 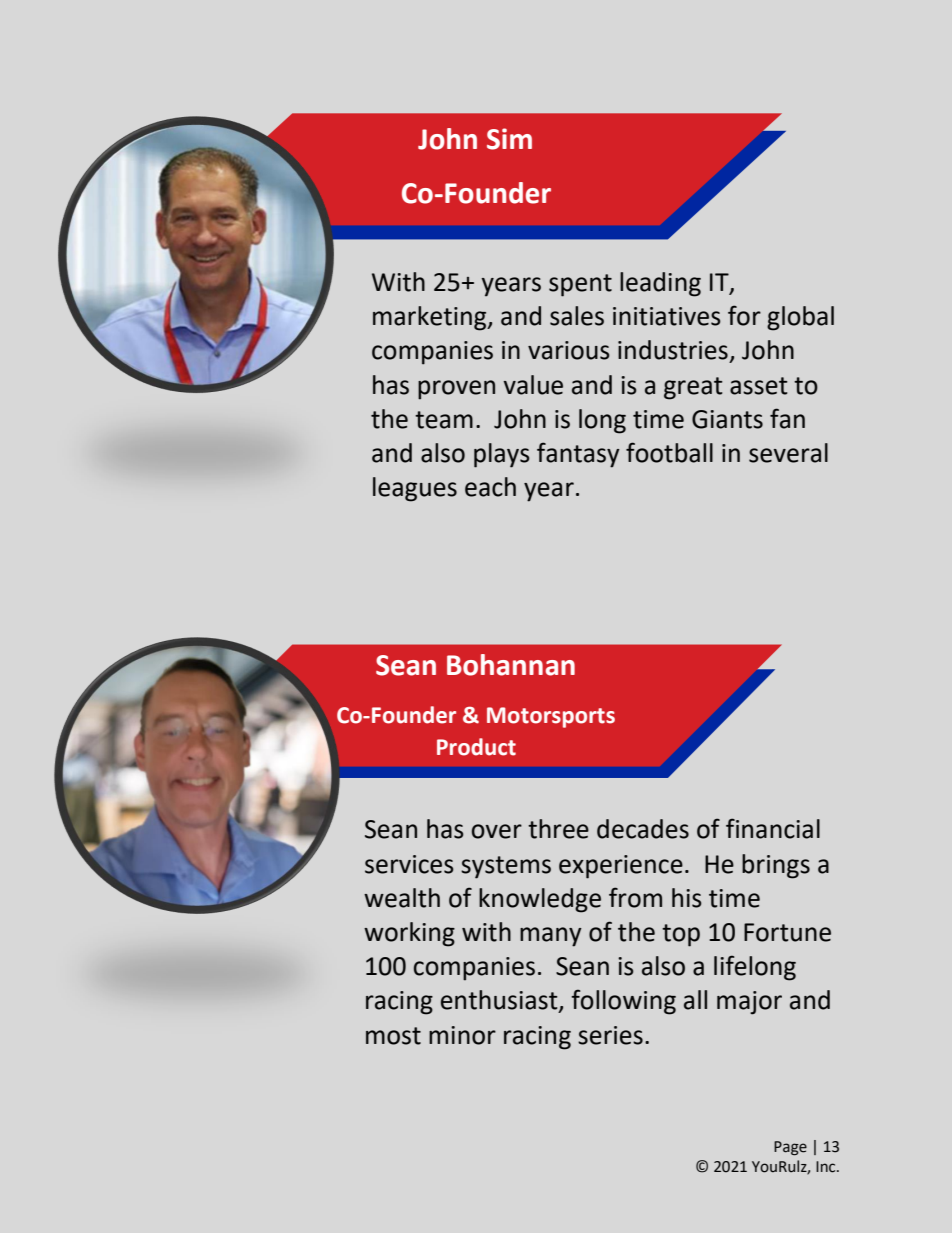 I want to click on minor, so click(x=462, y=1035).
